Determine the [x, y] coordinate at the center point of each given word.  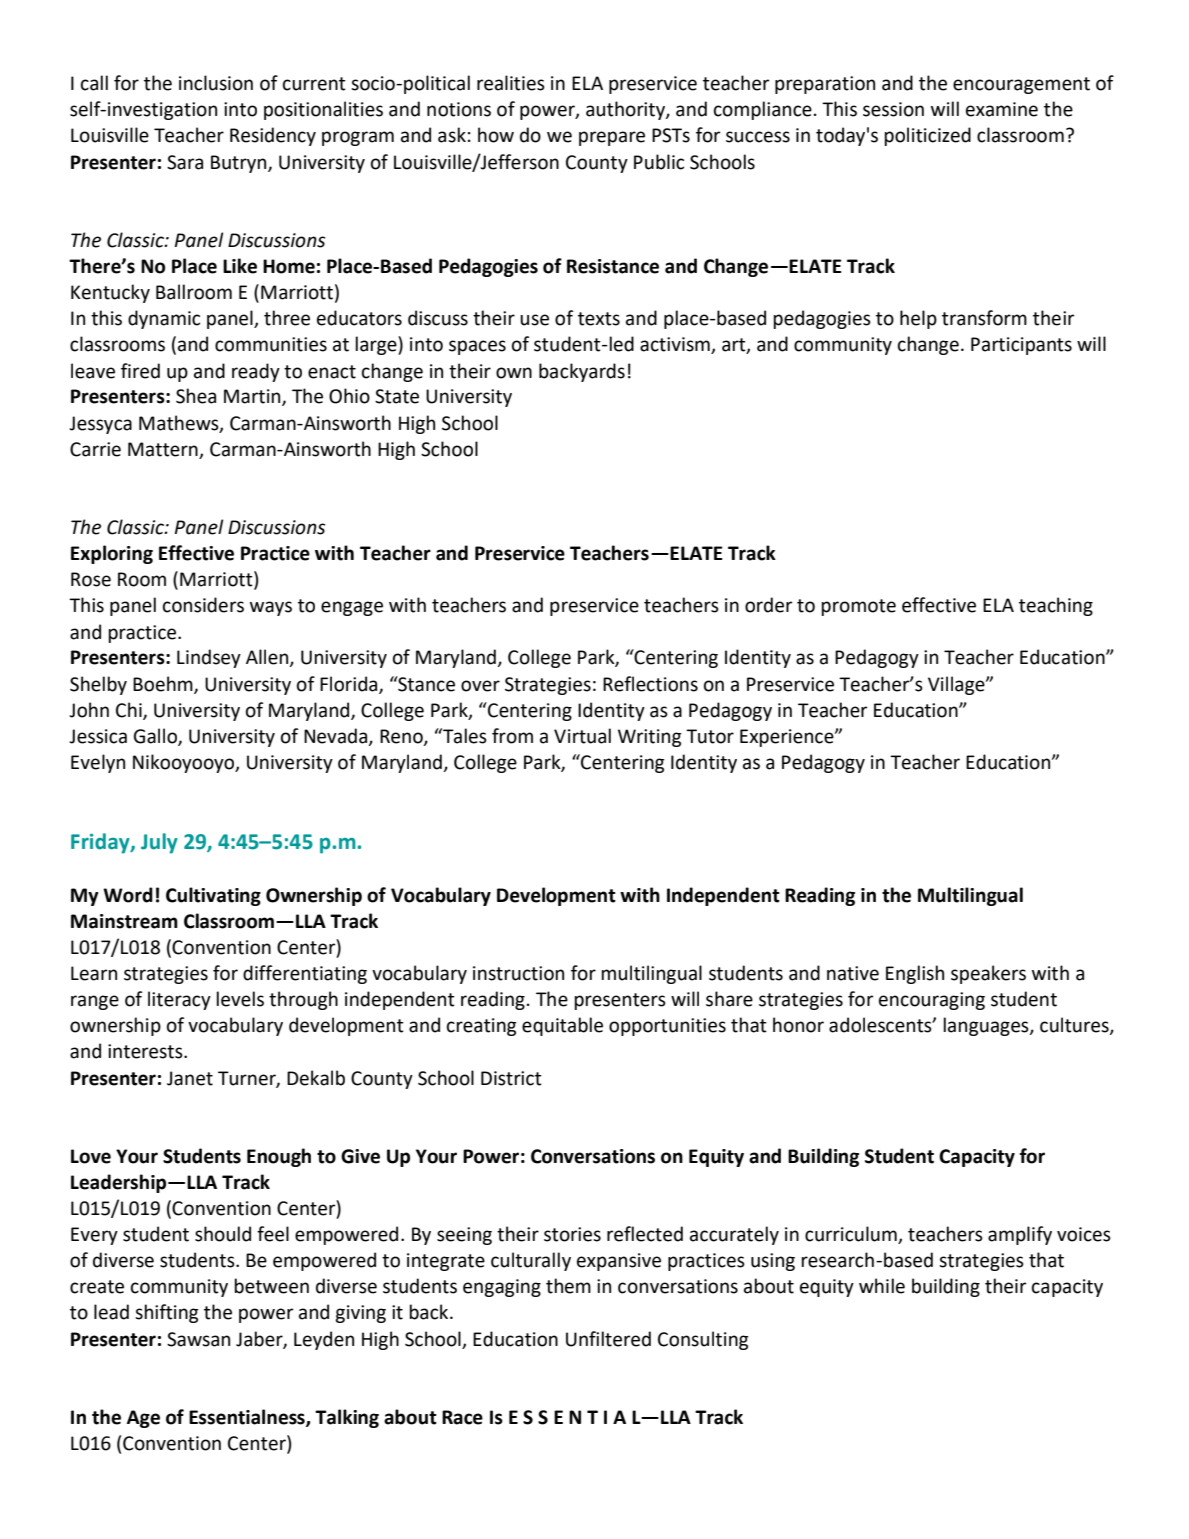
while [882, 1286]
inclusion [216, 83]
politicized [927, 136]
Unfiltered [608, 1339]
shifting [166, 1313]
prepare [612, 138]
